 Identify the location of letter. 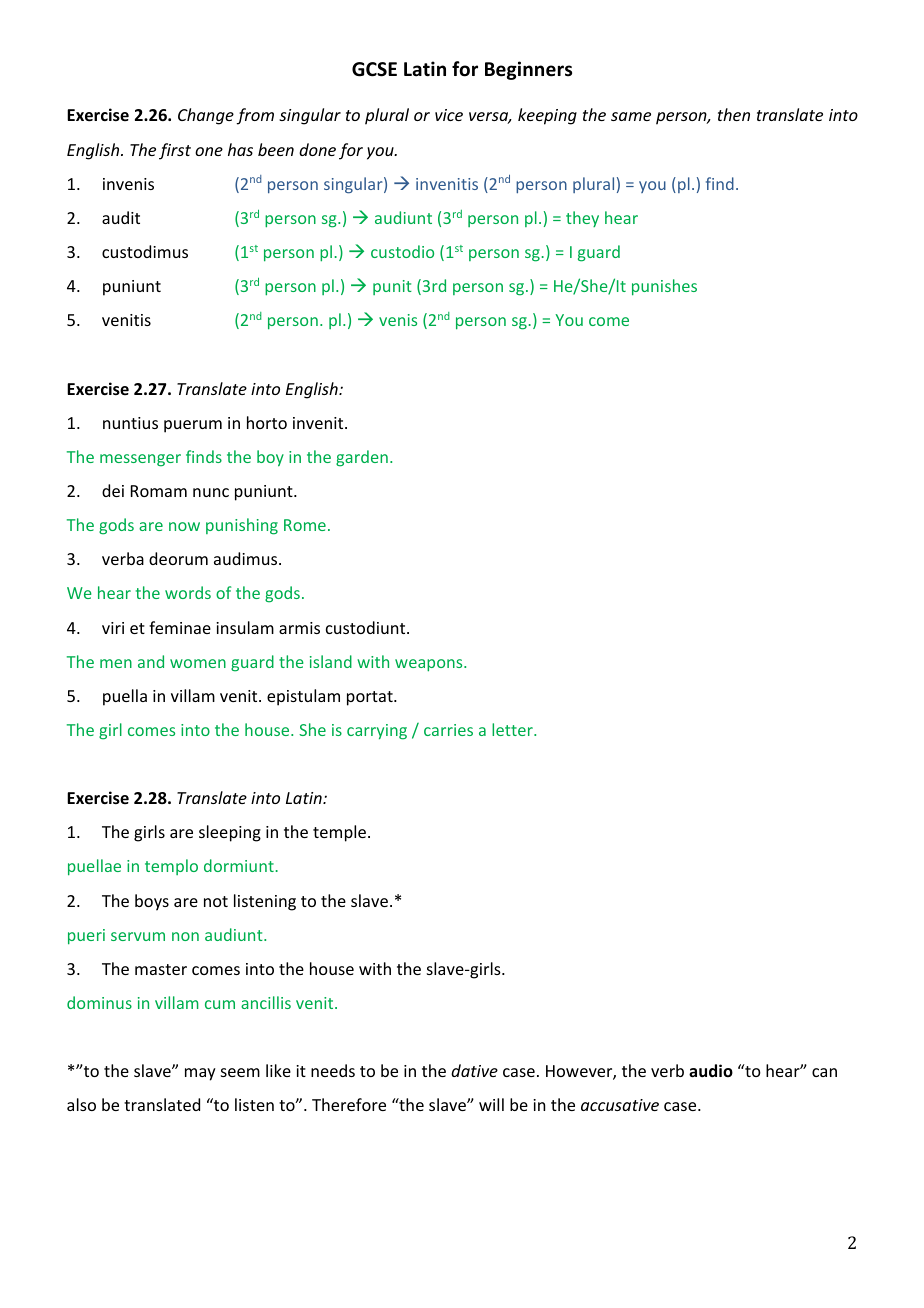
(513, 729).
